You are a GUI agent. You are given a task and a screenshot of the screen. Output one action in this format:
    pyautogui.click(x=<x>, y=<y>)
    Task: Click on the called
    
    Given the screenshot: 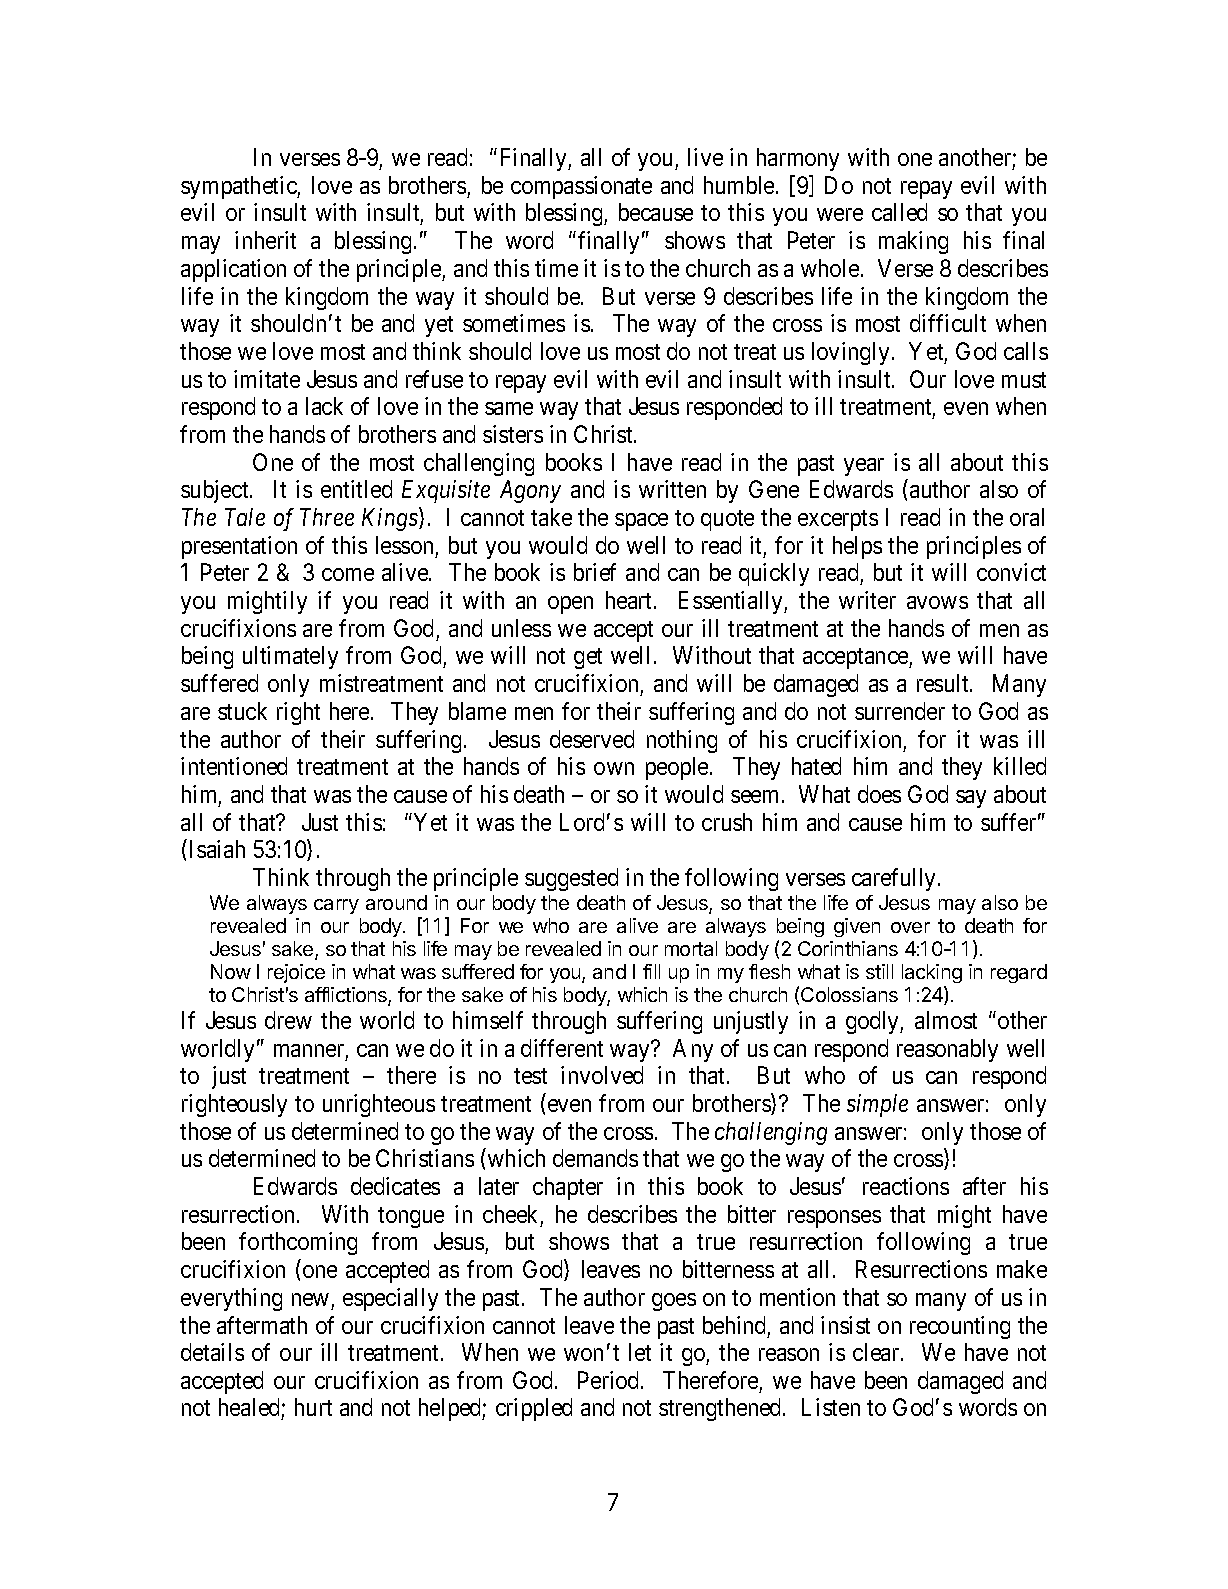 What is the action you would take?
    pyautogui.click(x=899, y=212)
